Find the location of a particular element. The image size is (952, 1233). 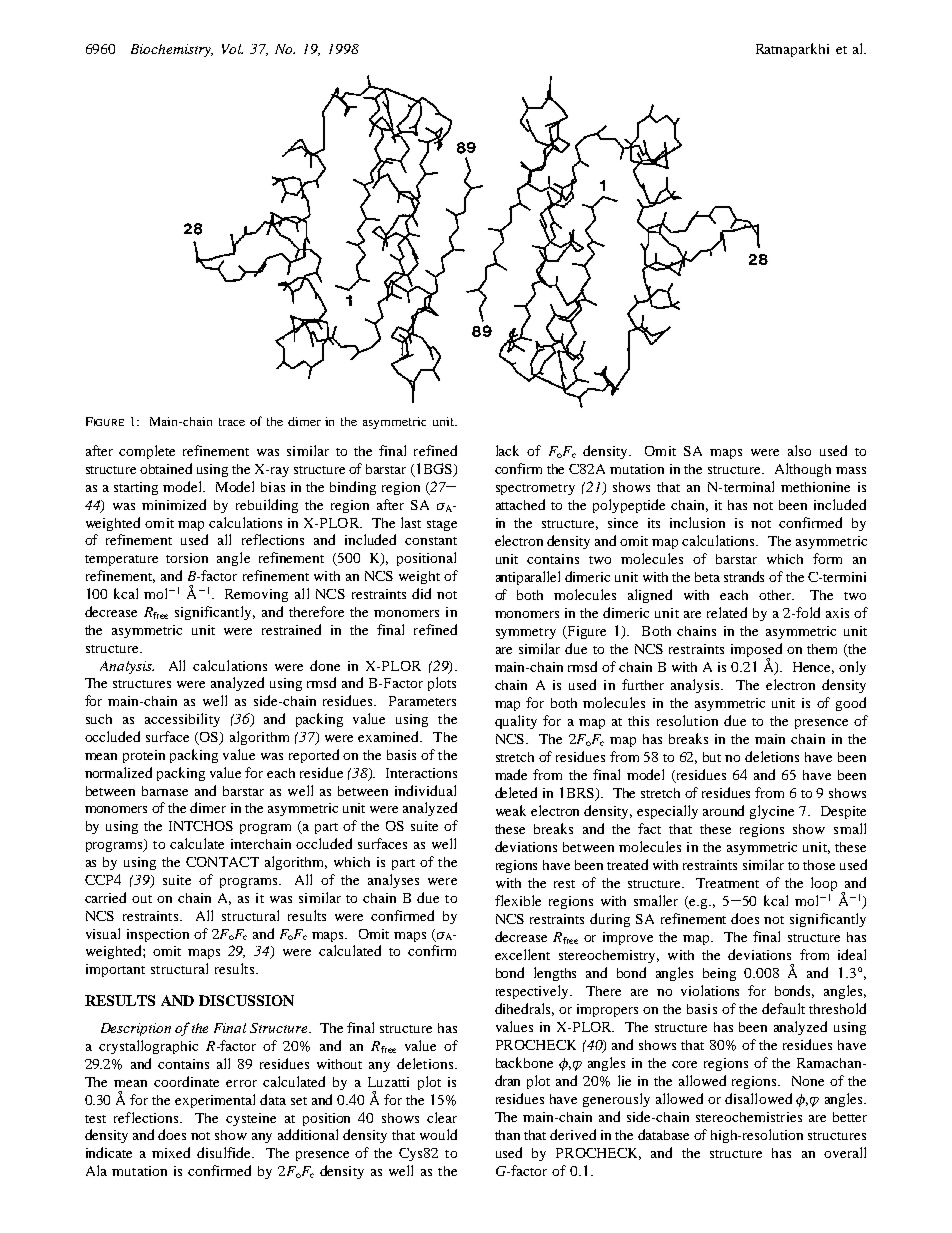

Vol is located at coordinates (232, 49).
